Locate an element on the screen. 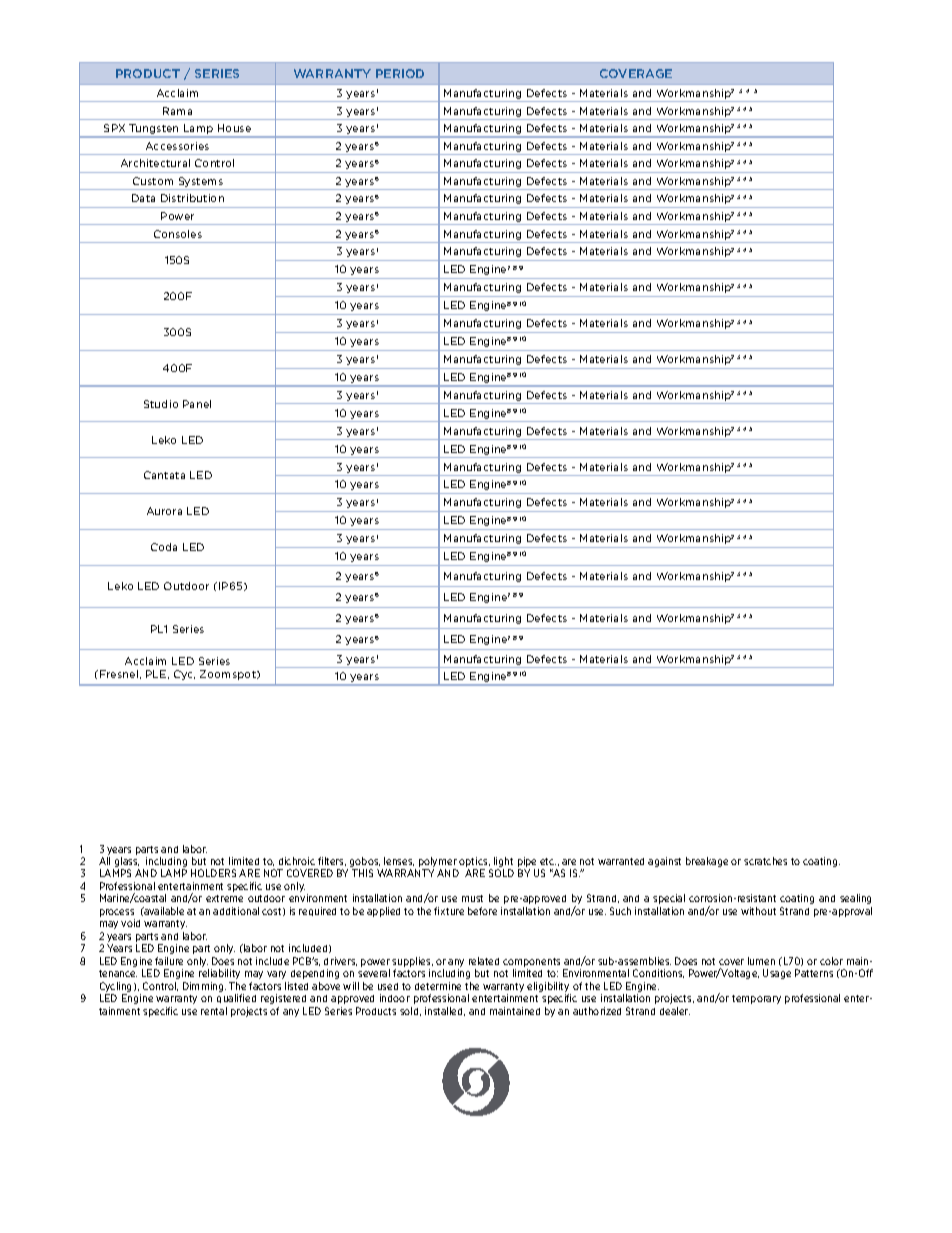 Image resolution: width=952 pixels, height=1233 pixels. breakage is located at coordinates (707, 862).
